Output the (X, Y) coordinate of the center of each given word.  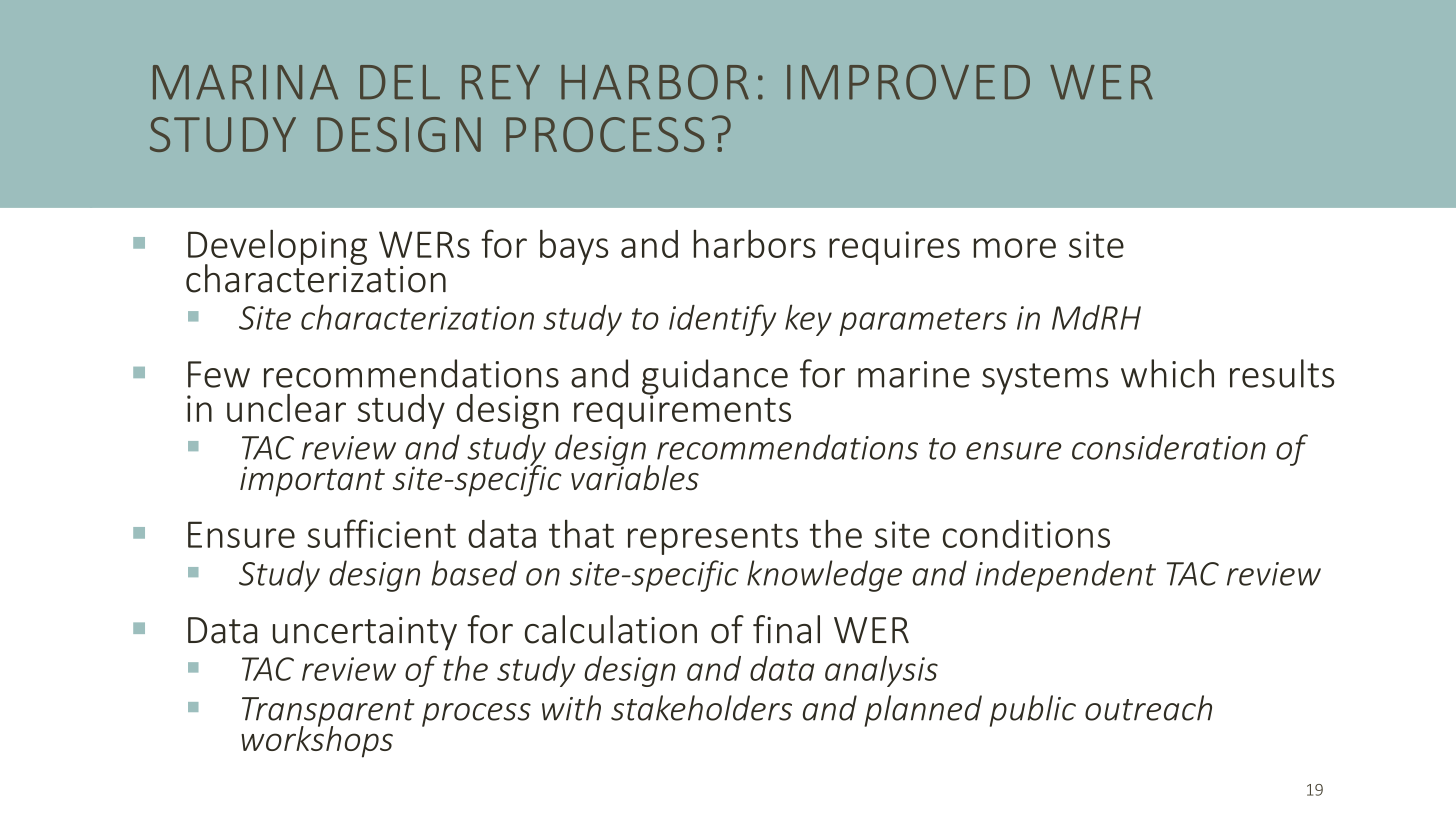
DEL (400, 82)
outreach (1148, 708)
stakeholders (701, 708)
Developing (277, 248)
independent (1066, 576)
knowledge (824, 576)
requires (894, 248)
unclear (286, 408)
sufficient (381, 533)
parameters (923, 322)
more (1015, 248)
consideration (1169, 447)
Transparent (328, 713)
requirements (682, 411)
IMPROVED (908, 82)
